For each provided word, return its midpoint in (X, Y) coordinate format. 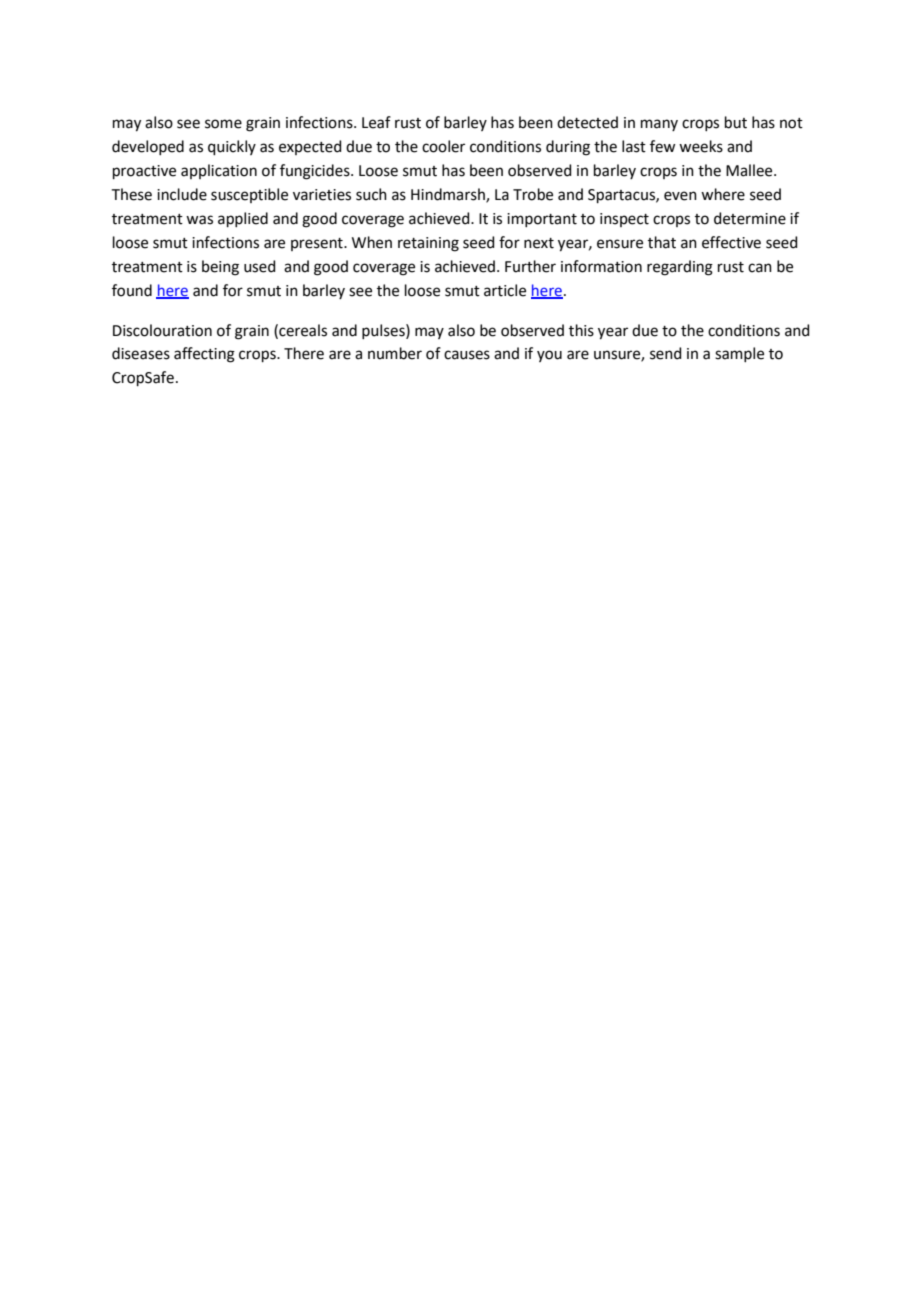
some (223, 124)
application (219, 171)
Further (530, 266)
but (736, 122)
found (132, 290)
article (505, 290)
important (542, 220)
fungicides (316, 172)
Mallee (750, 170)
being (220, 268)
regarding (680, 268)
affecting (204, 355)
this (581, 330)
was (199, 220)
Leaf (376, 122)
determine (750, 218)
